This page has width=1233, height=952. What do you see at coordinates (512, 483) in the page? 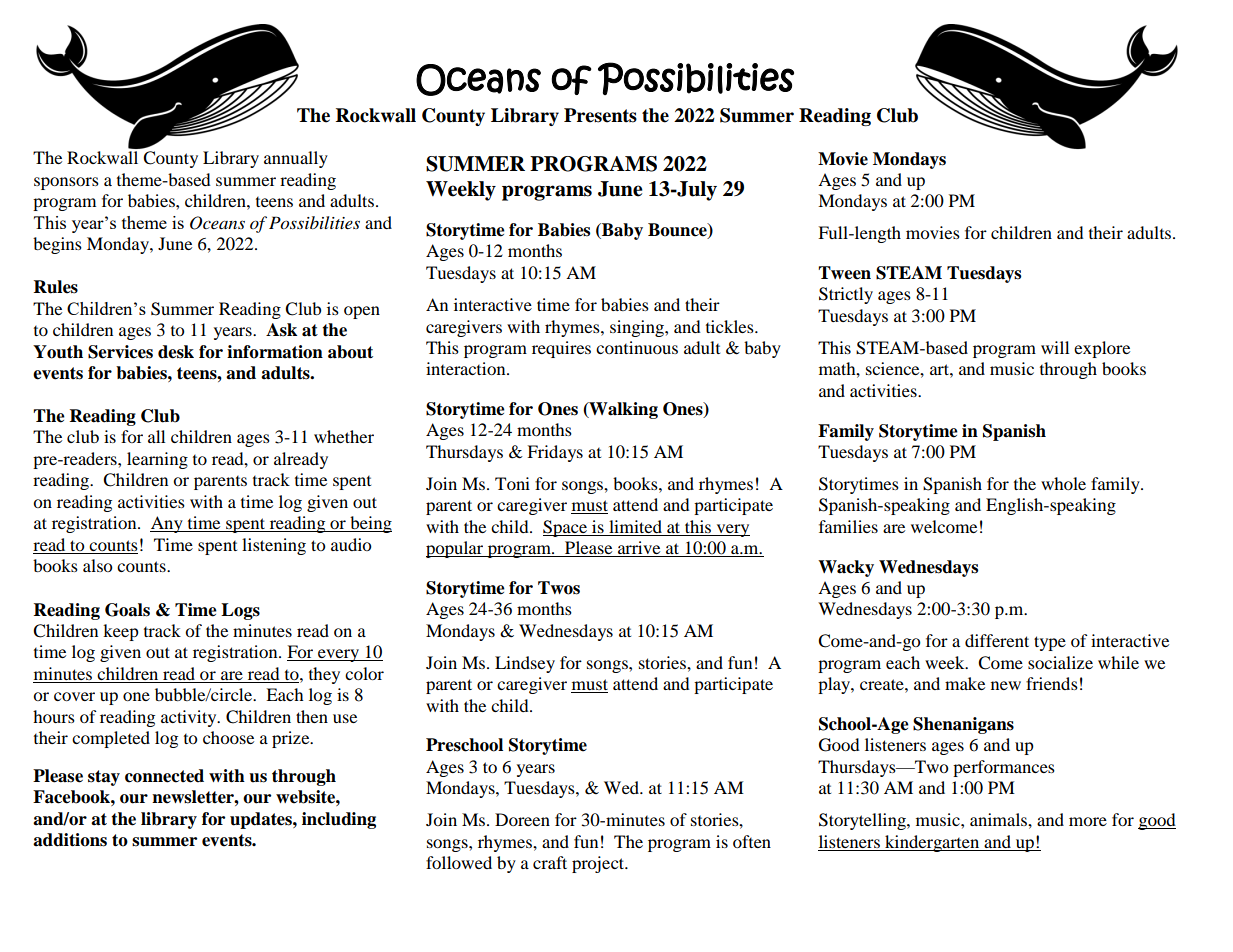
I see `Toni` at bounding box center [512, 483].
